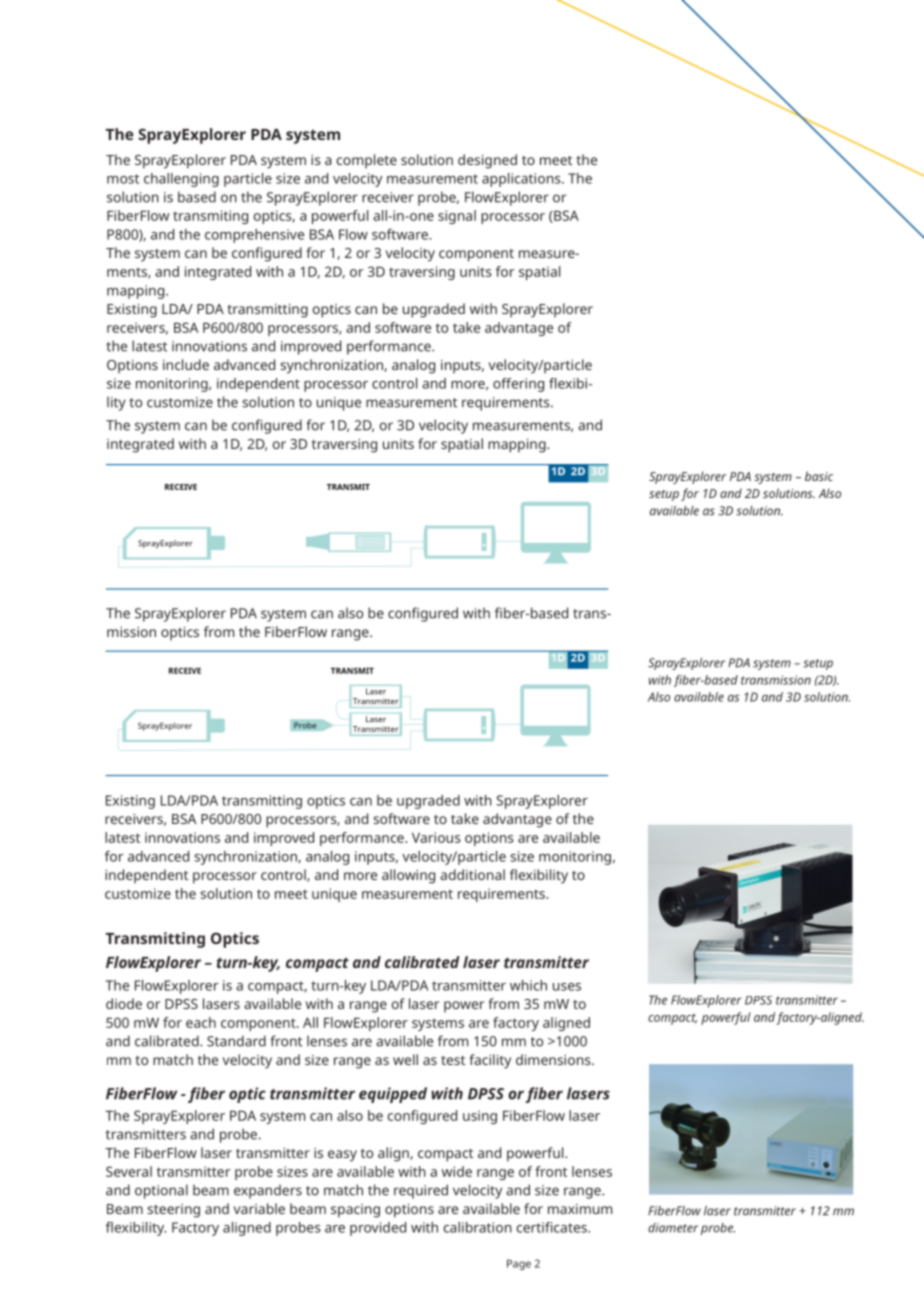  What do you see at coordinates (181, 180) in the screenshot?
I see `challenging` at bounding box center [181, 180].
